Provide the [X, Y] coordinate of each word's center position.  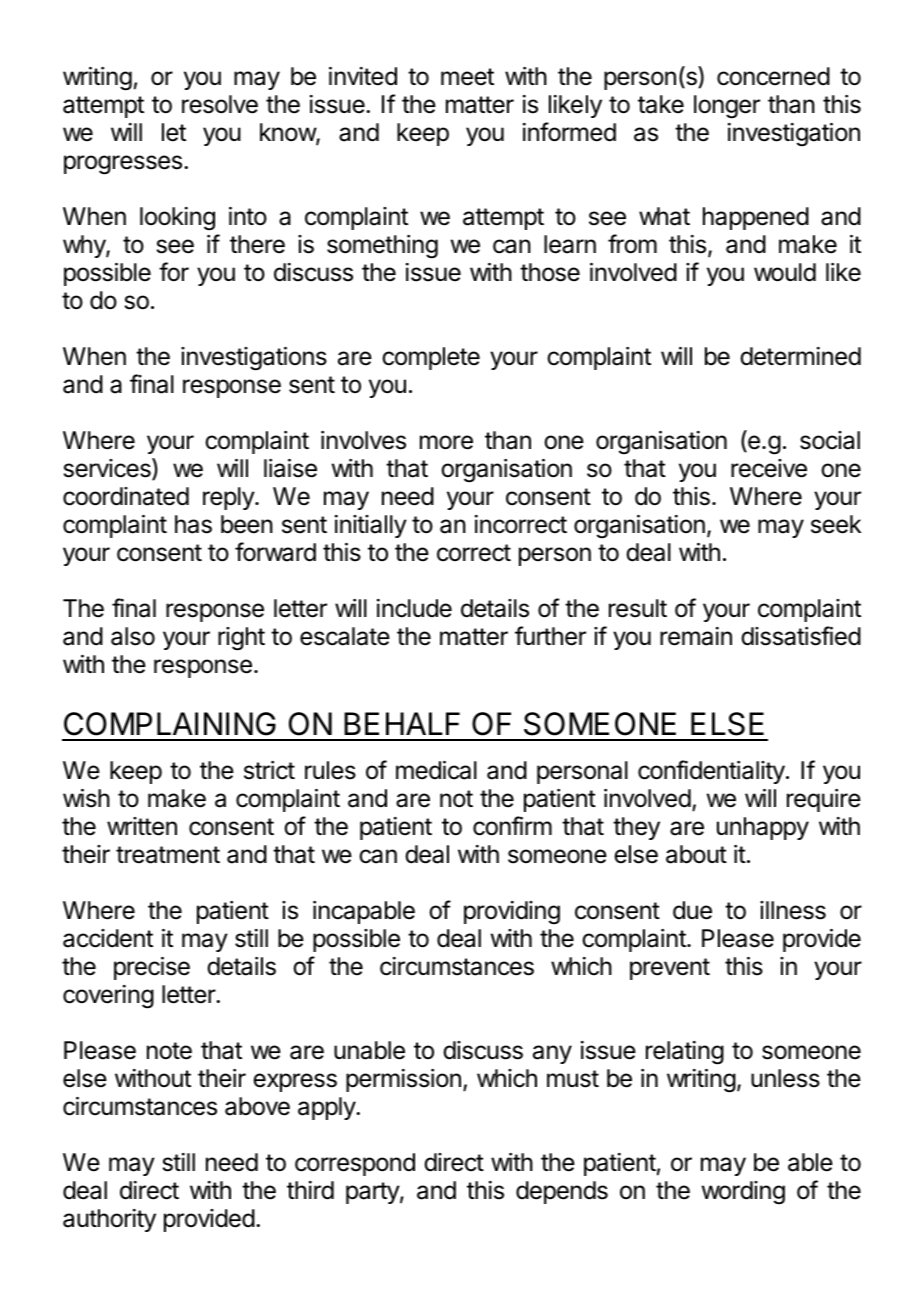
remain [696, 636]
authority [109, 1220]
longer [727, 107]
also [133, 636]
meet [467, 77]
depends [562, 1192]
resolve [220, 104]
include [414, 608]
